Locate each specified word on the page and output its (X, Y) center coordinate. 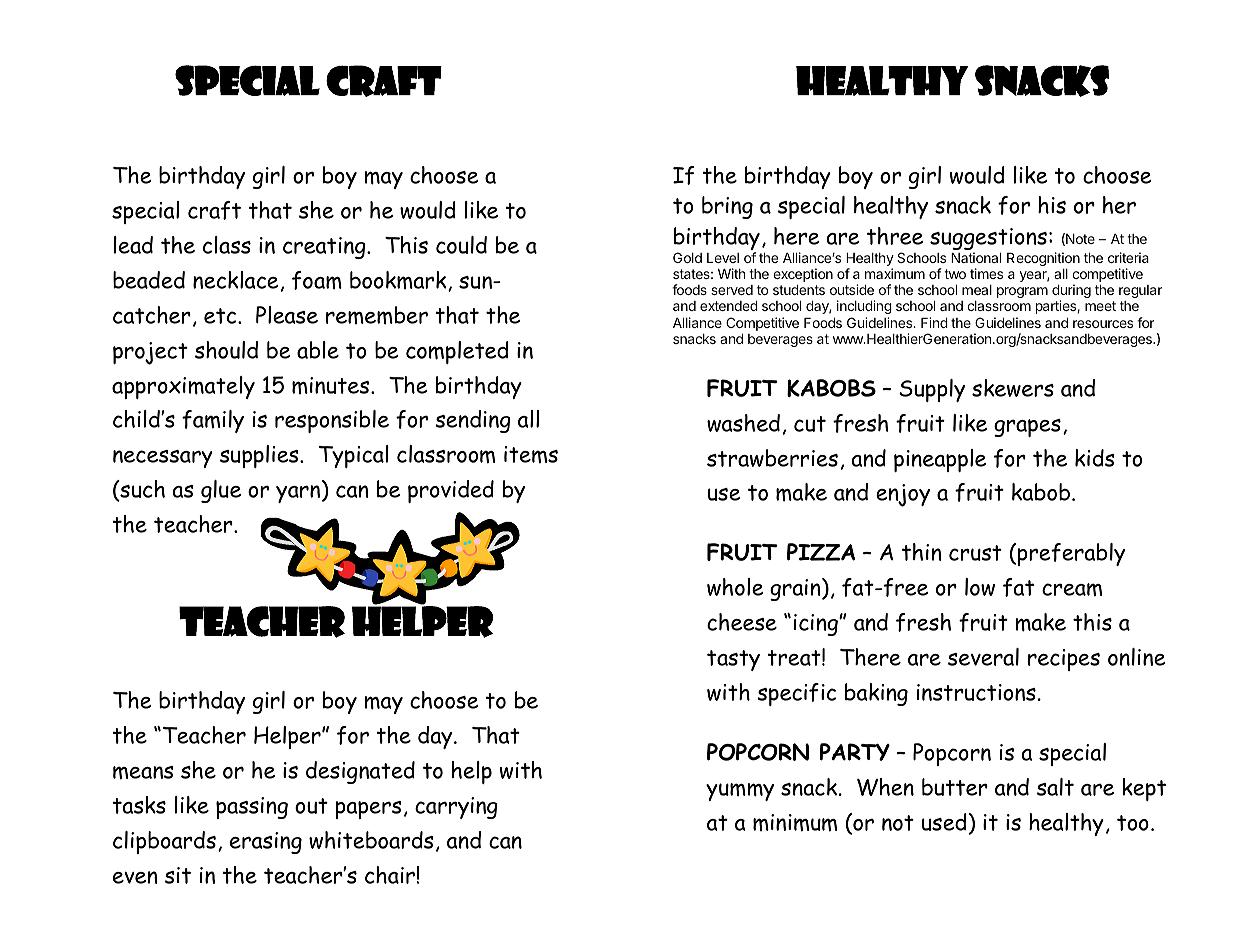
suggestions (988, 240)
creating (325, 248)
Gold (687, 257)
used (944, 822)
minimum (795, 823)
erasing (266, 843)
